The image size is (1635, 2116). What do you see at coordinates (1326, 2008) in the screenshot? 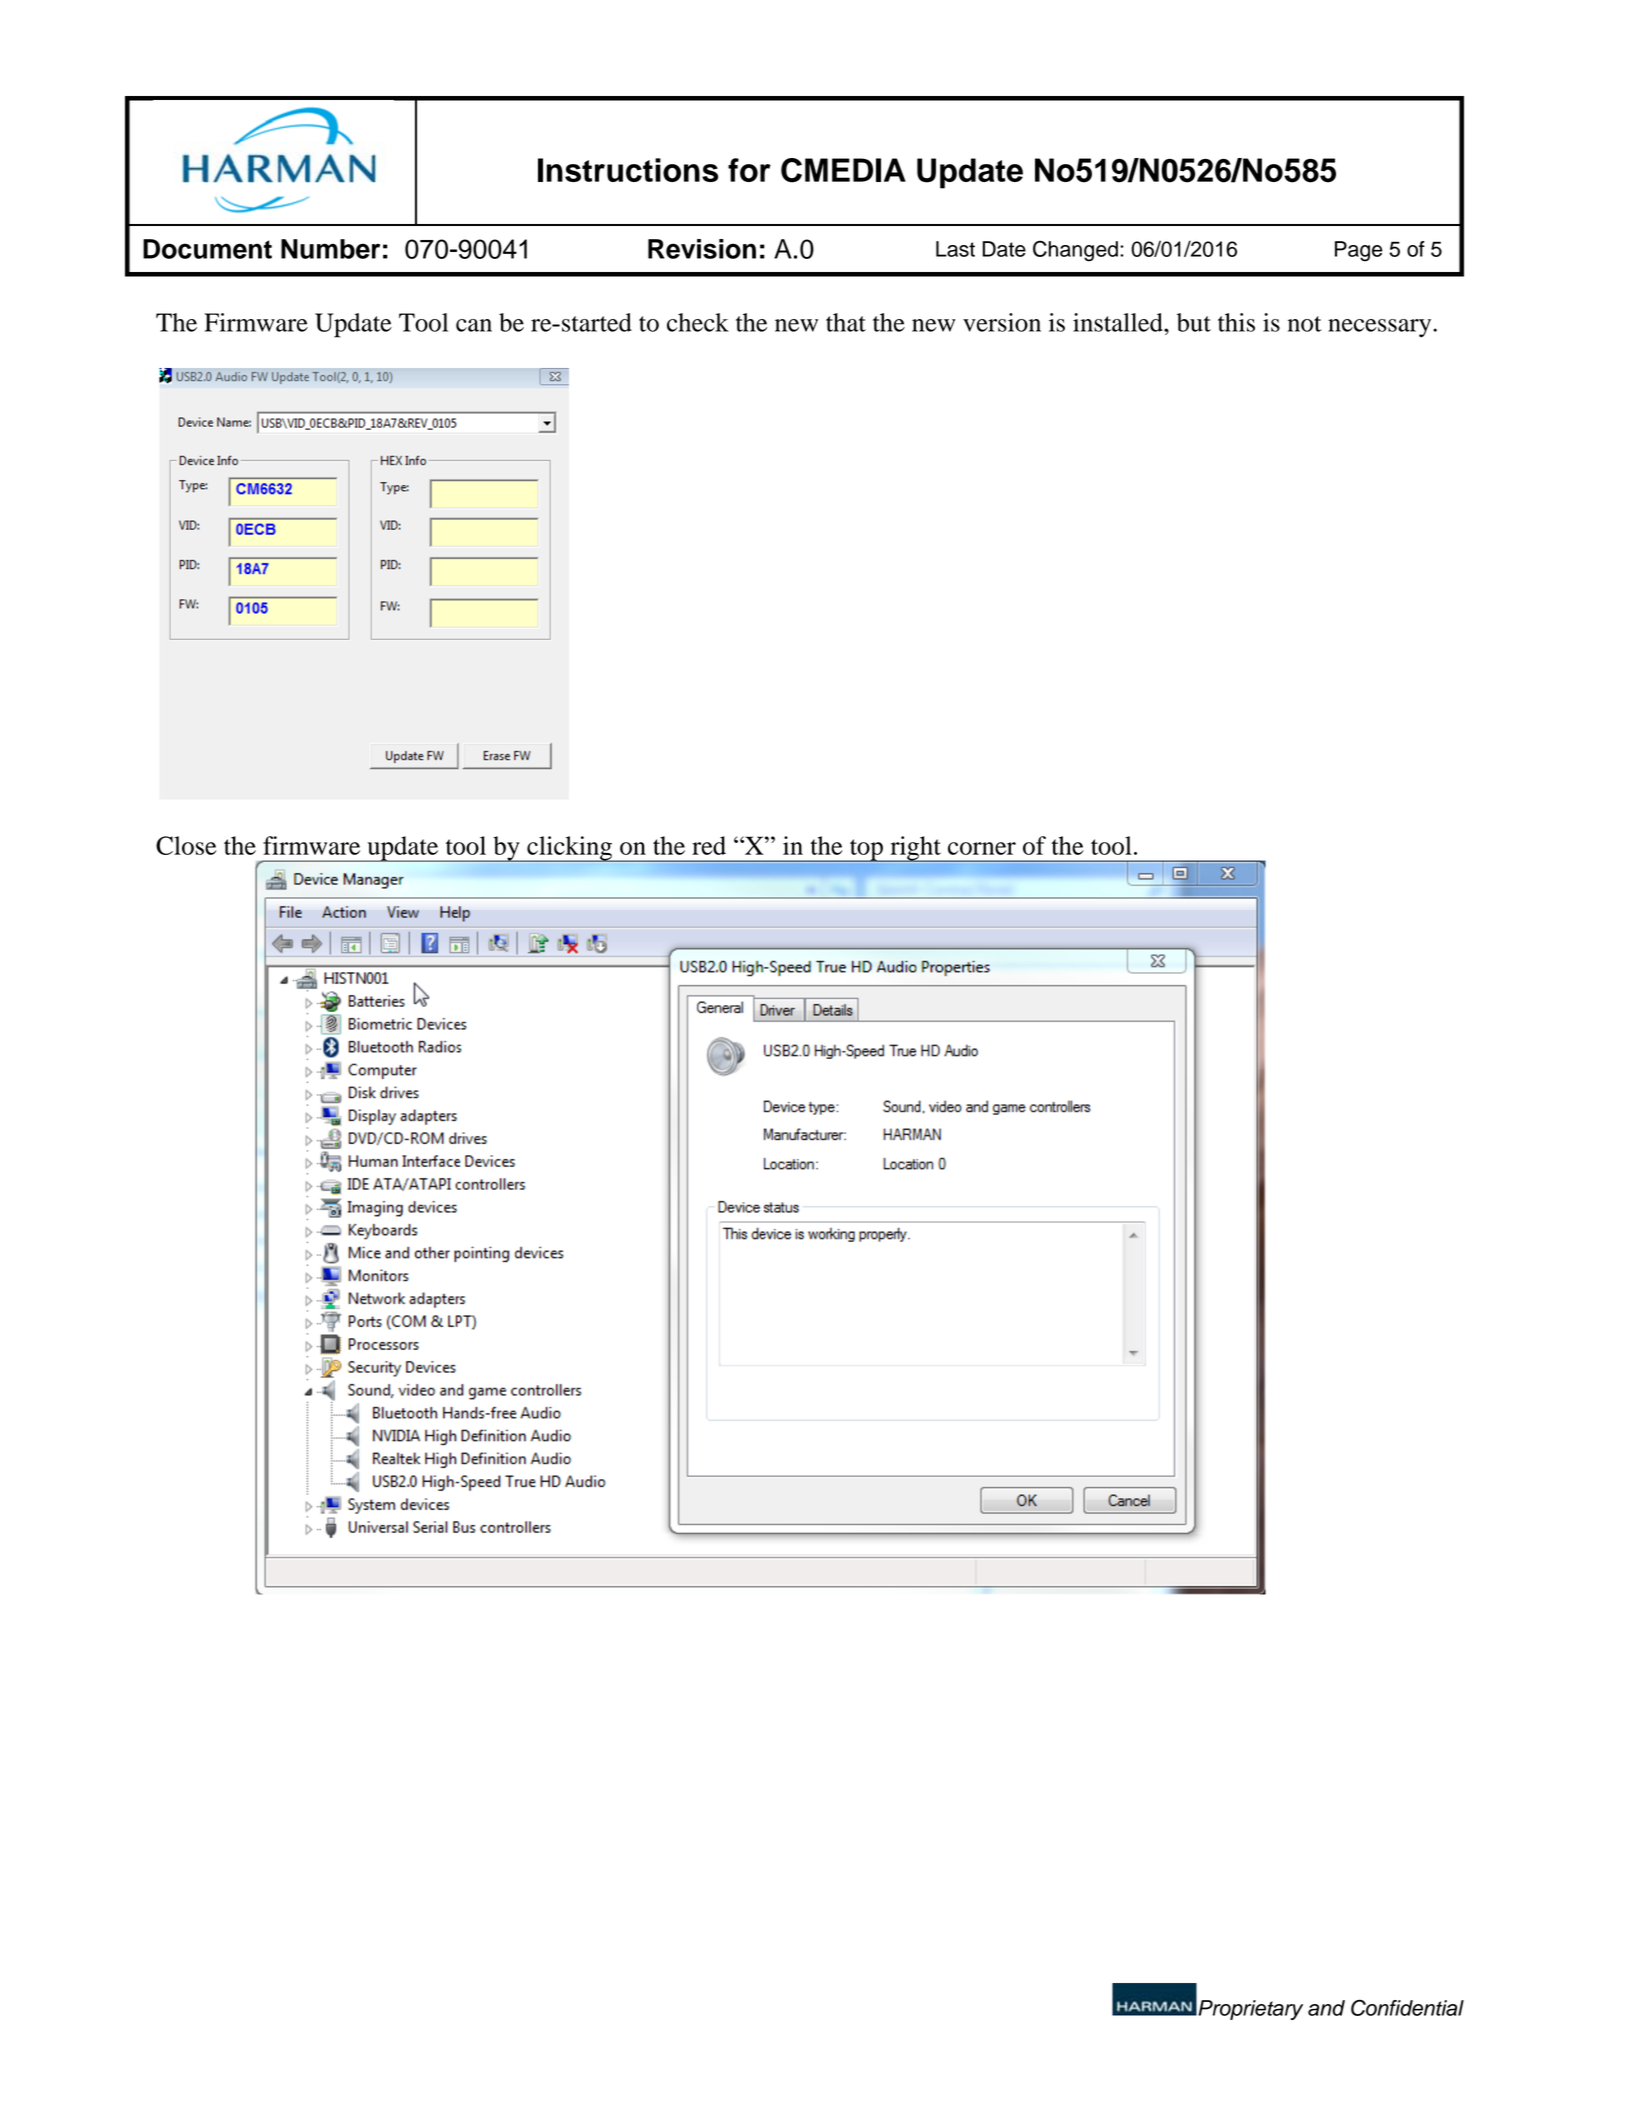
I see `and` at bounding box center [1326, 2008].
